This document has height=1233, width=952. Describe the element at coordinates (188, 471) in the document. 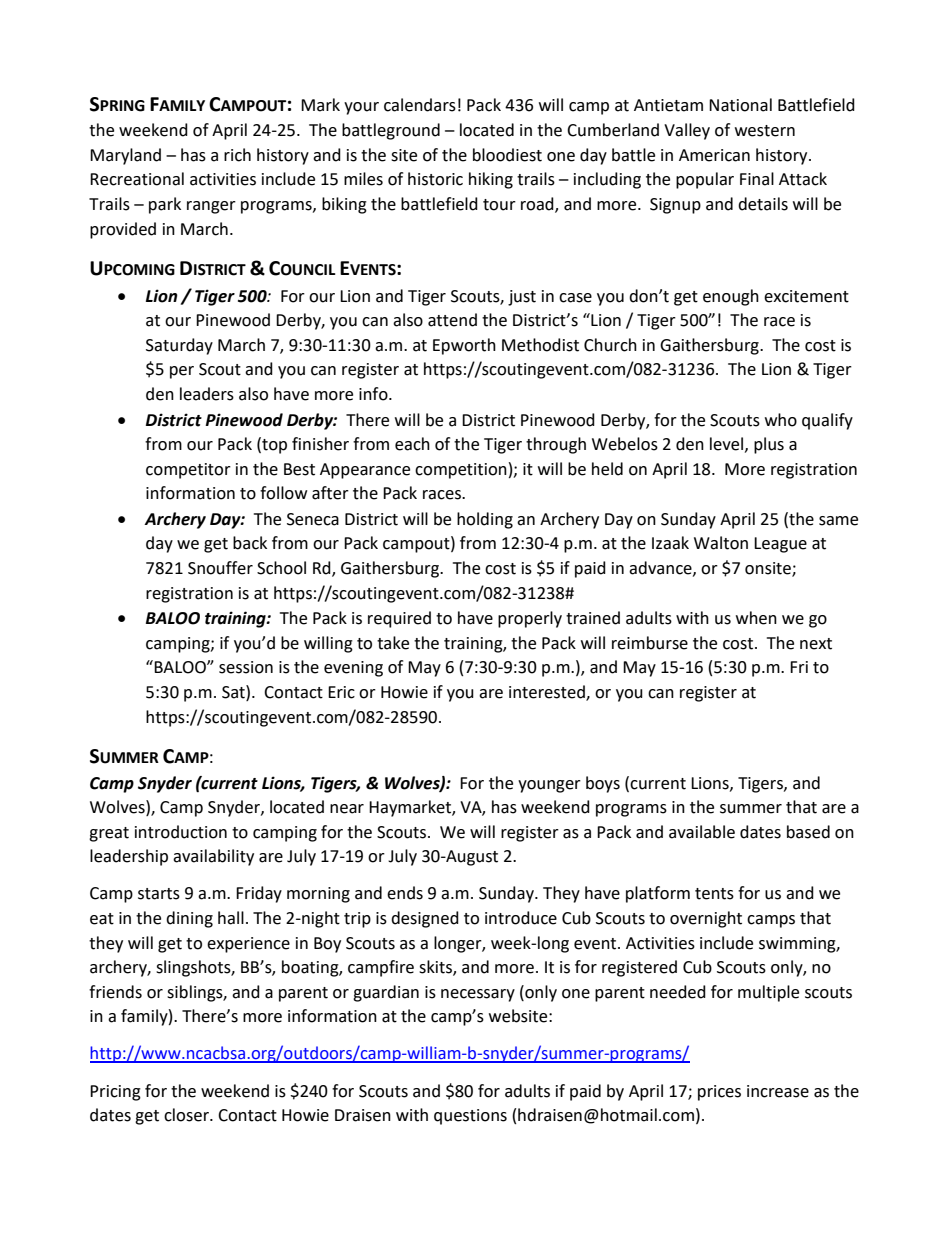

I see `competitor` at that location.
